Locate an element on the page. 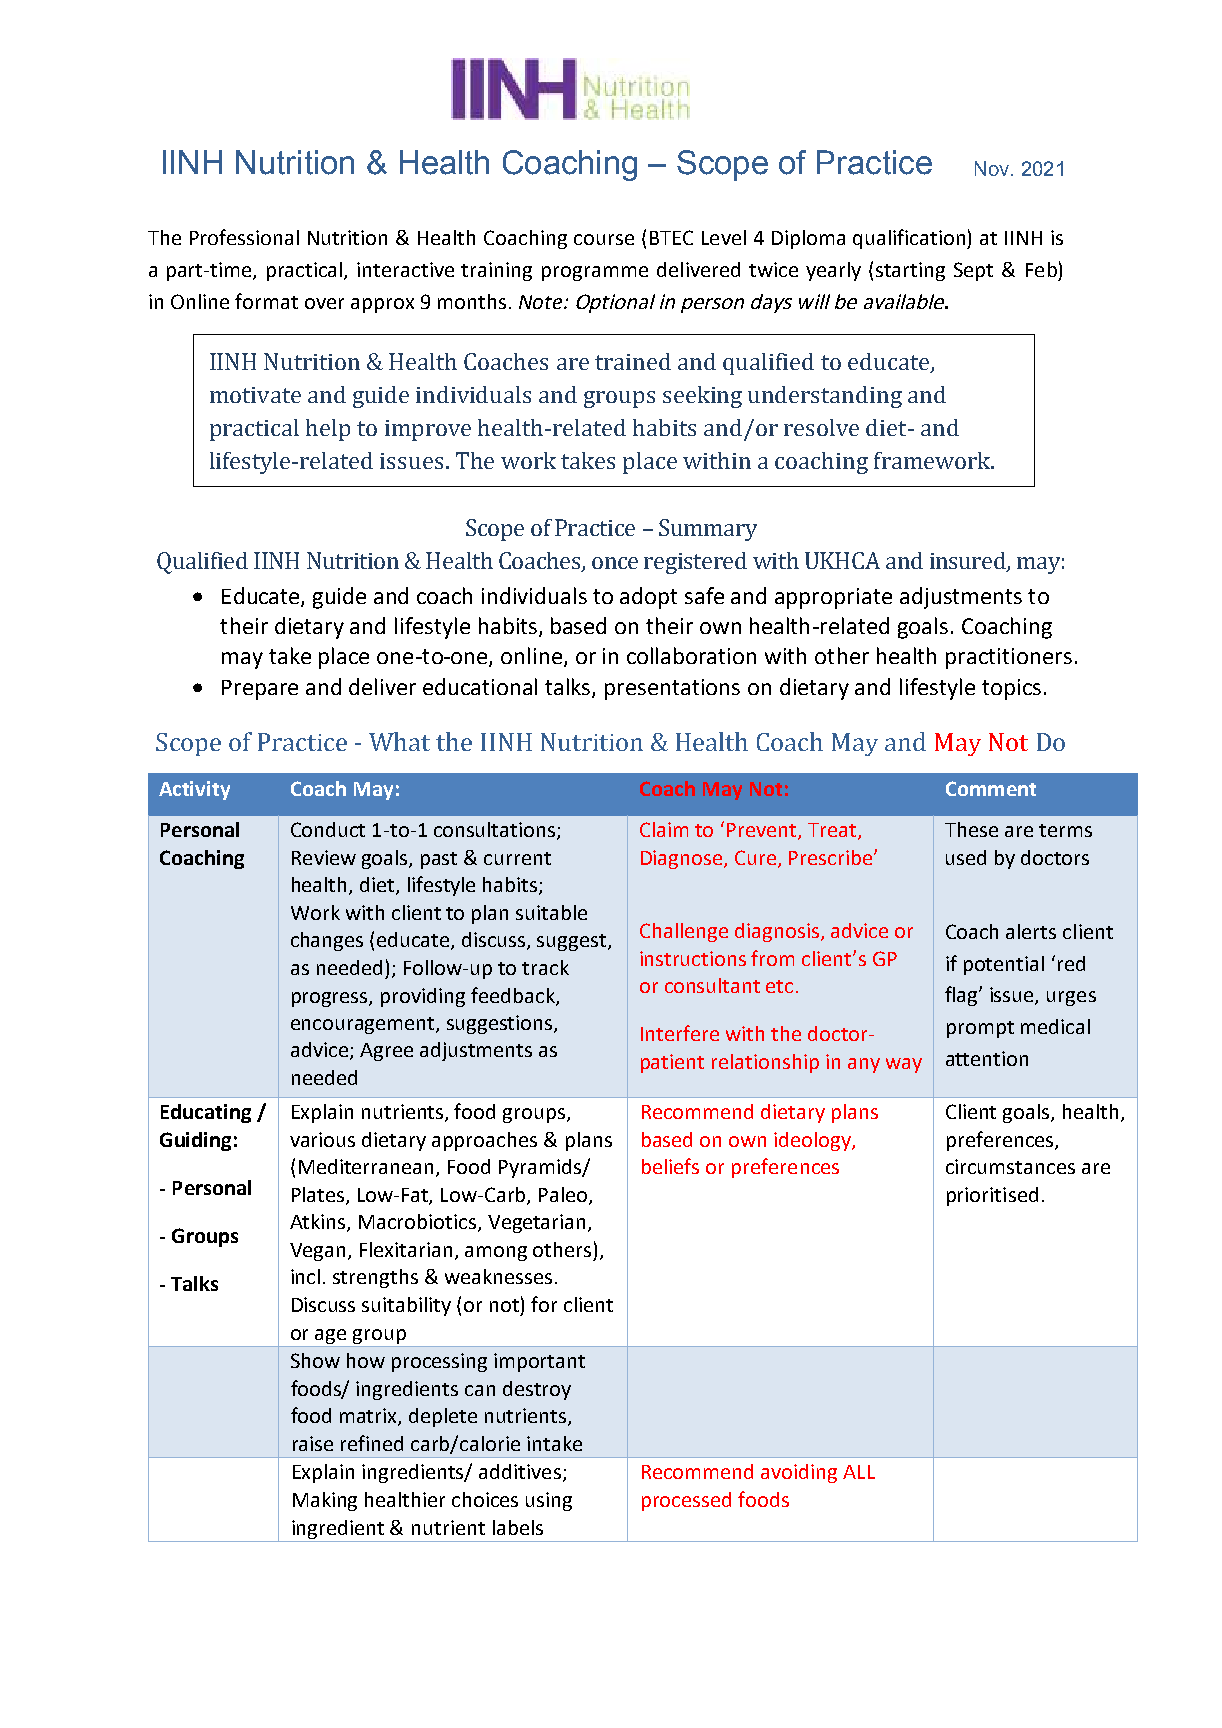 The width and height of the document is (1222, 1728). Making is located at coordinates (325, 1501).
